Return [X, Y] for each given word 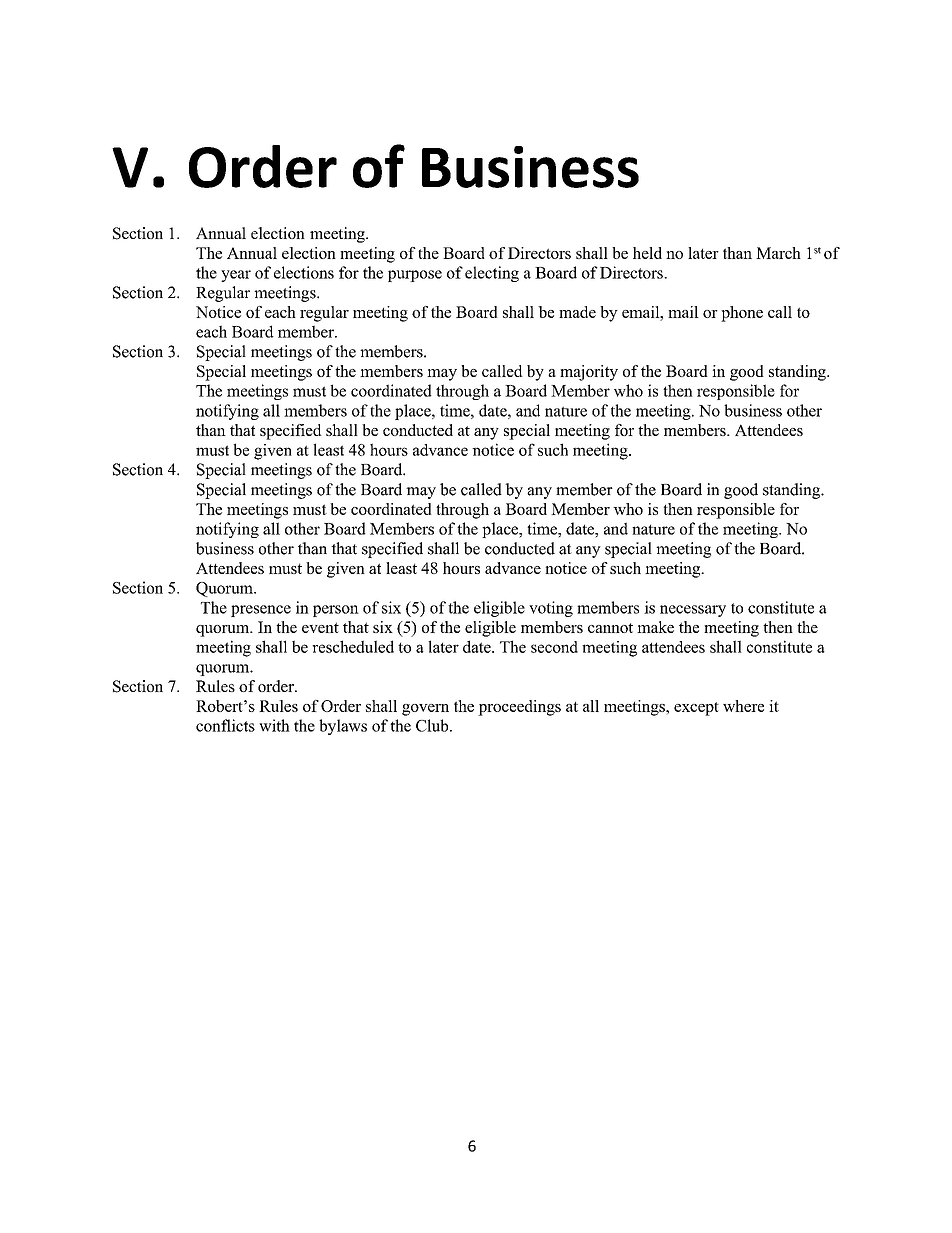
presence [261, 611]
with [274, 725]
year [236, 276]
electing [492, 274]
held [647, 253]
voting [551, 609]
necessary [693, 611]
